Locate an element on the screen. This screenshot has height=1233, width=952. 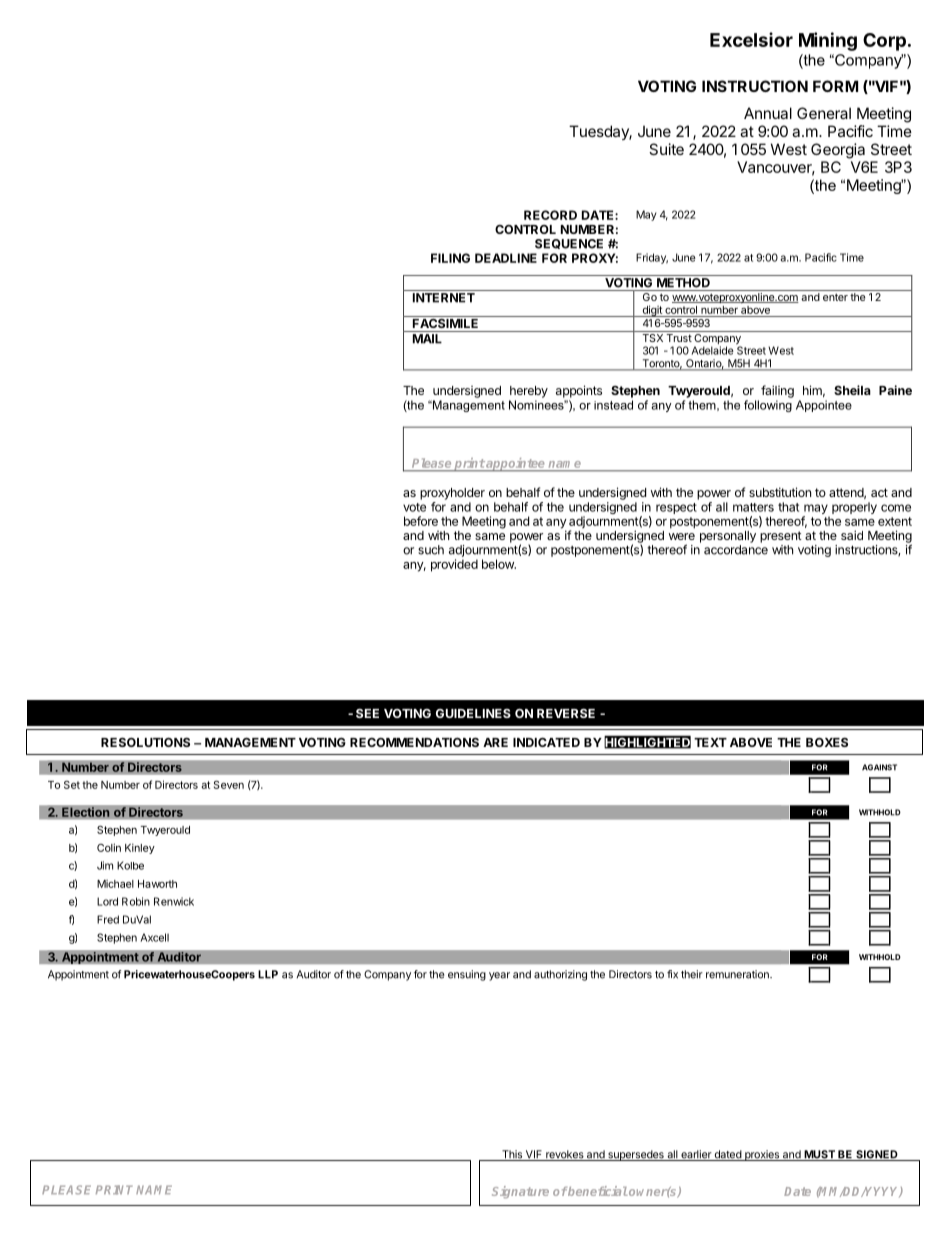
ARE is located at coordinates (495, 742).
